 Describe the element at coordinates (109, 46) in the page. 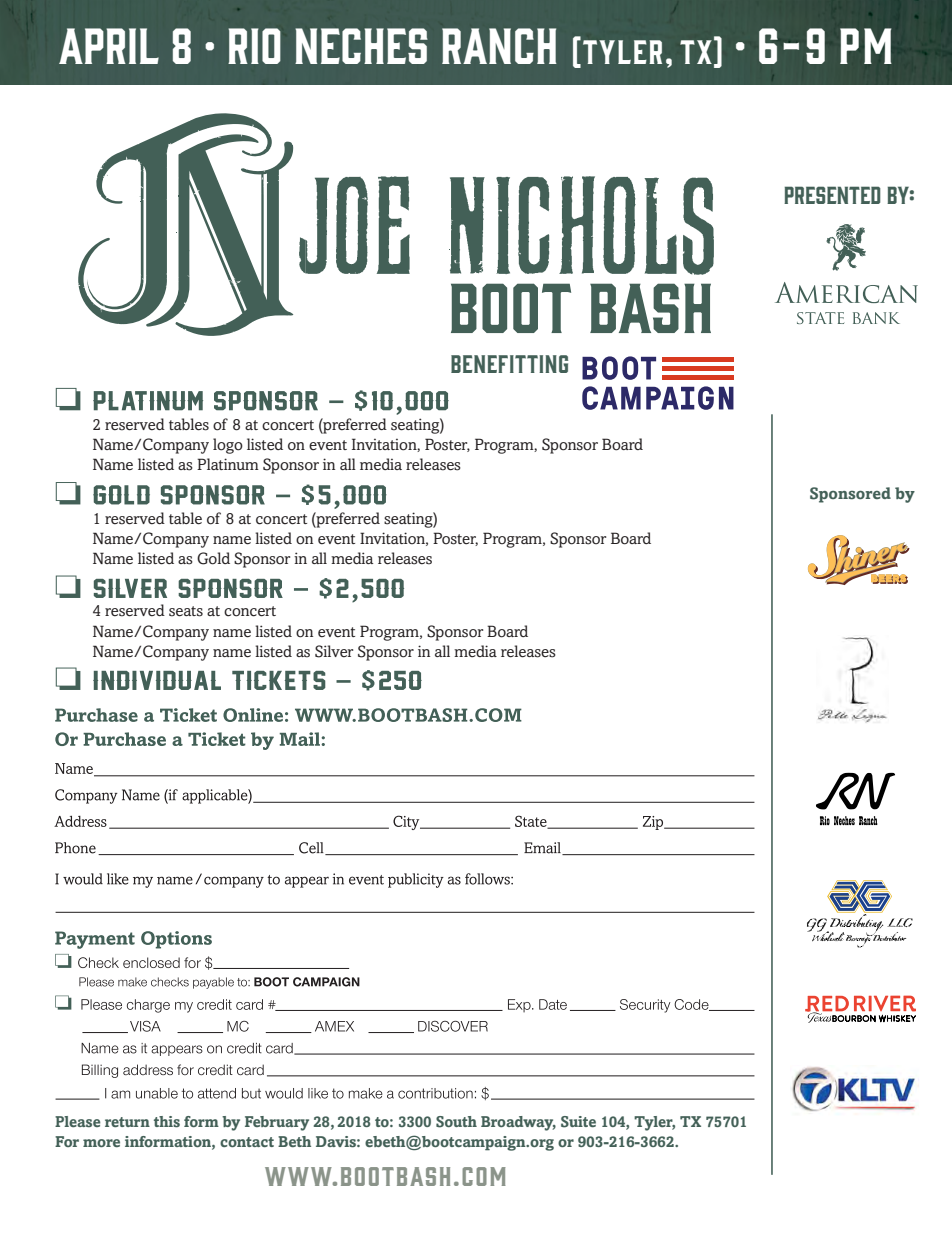

I see `April` at that location.
